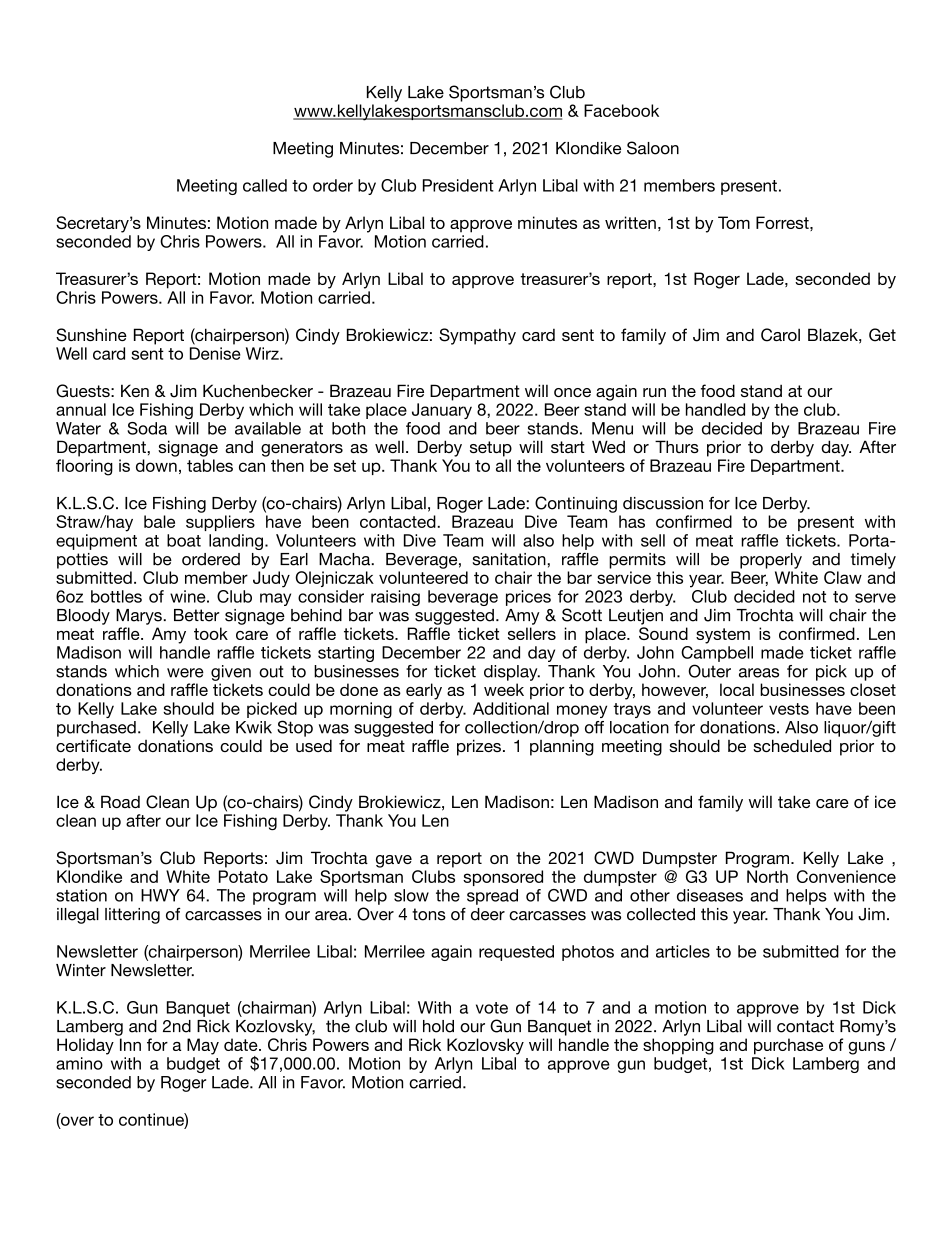 The height and width of the image is (1233, 952). What do you see at coordinates (438, 1026) in the image?
I see `hold` at bounding box center [438, 1026].
